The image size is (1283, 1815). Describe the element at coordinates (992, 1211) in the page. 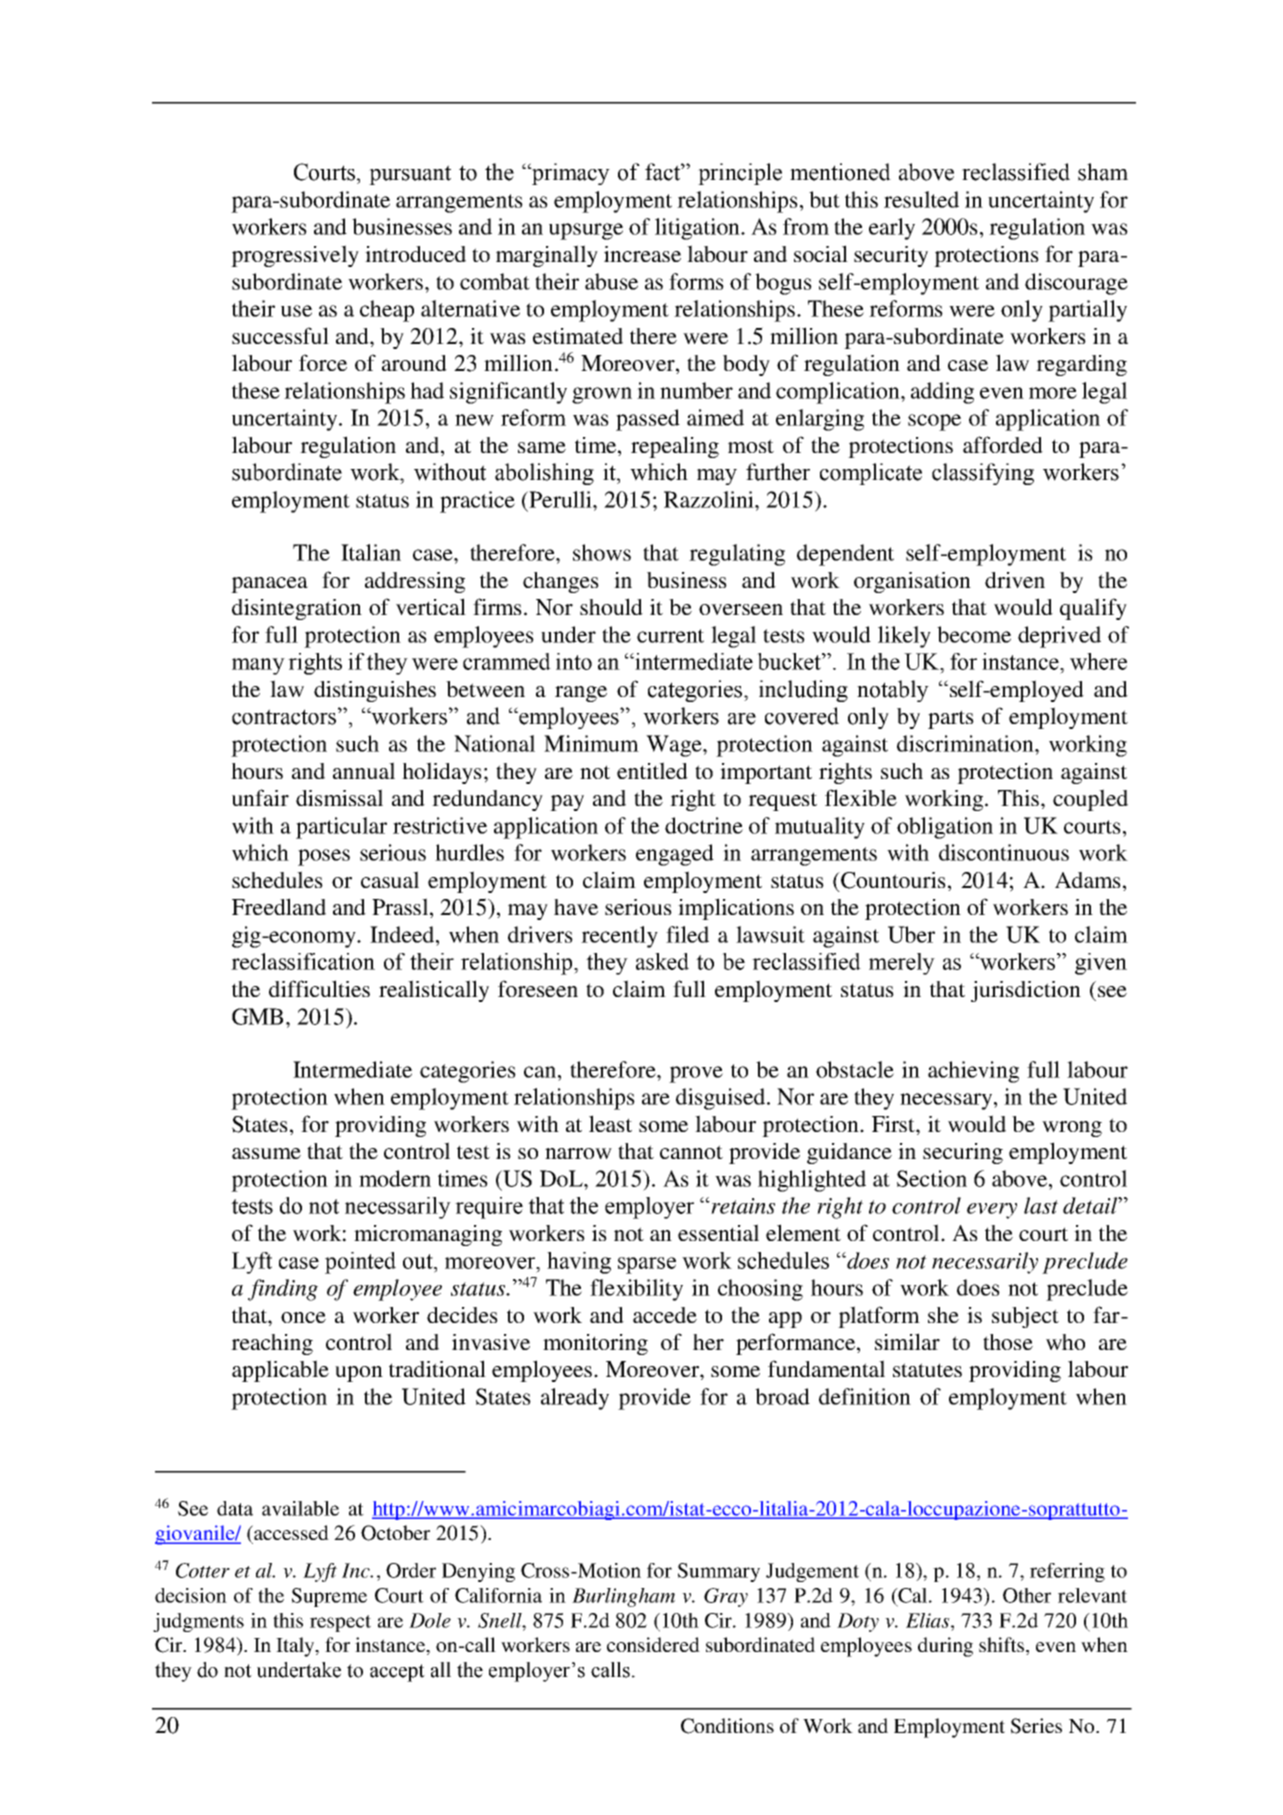

I see `every` at that location.
